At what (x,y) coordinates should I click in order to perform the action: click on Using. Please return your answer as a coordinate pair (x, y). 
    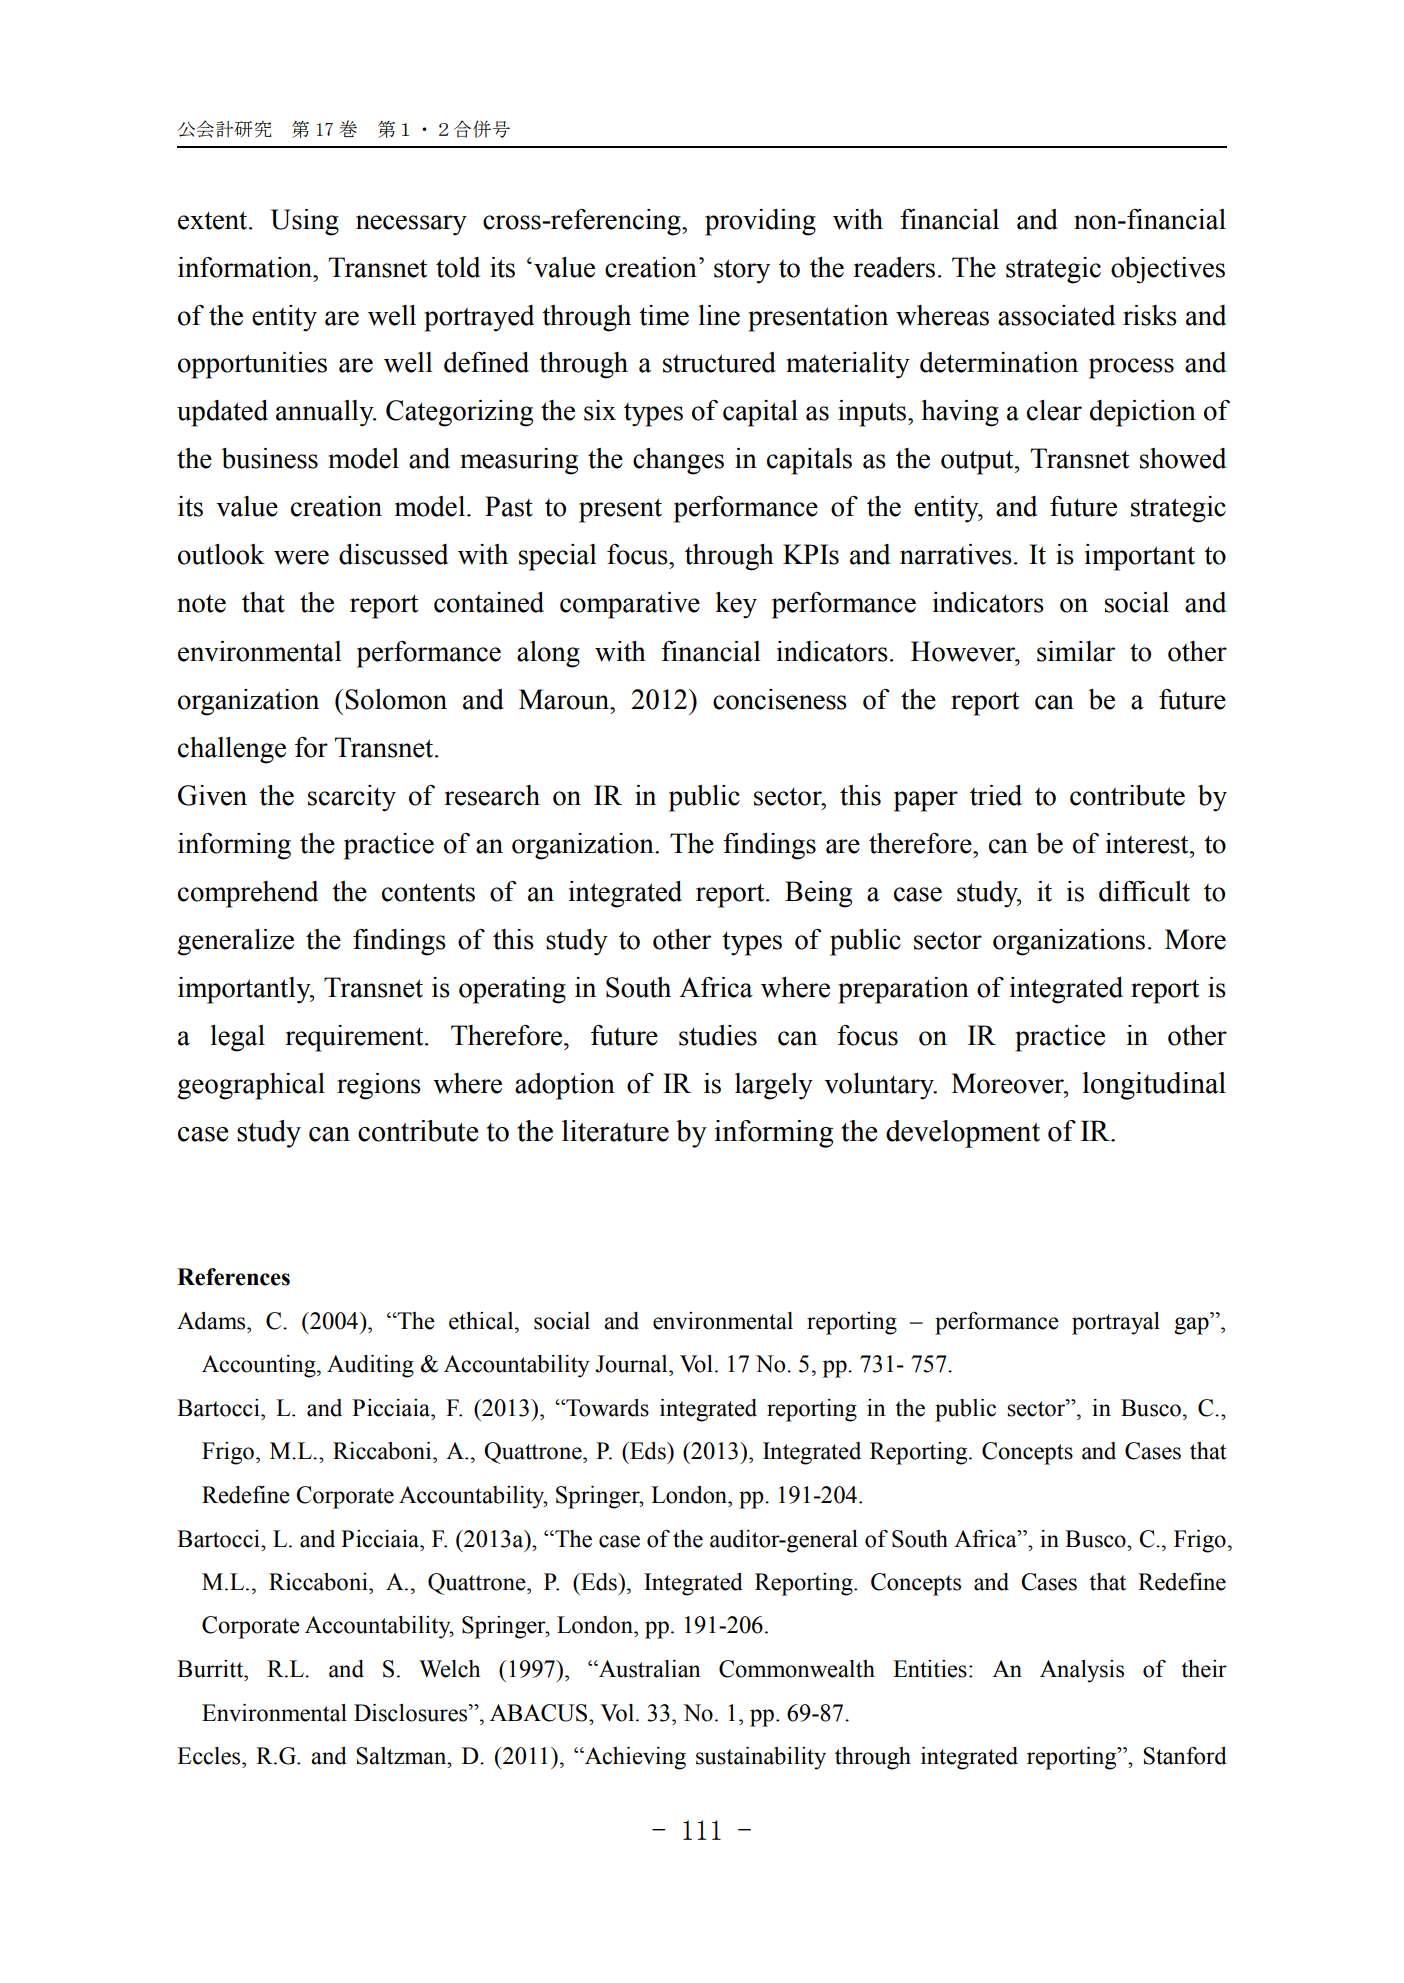
    Looking at the image, I should click on (305, 222).
